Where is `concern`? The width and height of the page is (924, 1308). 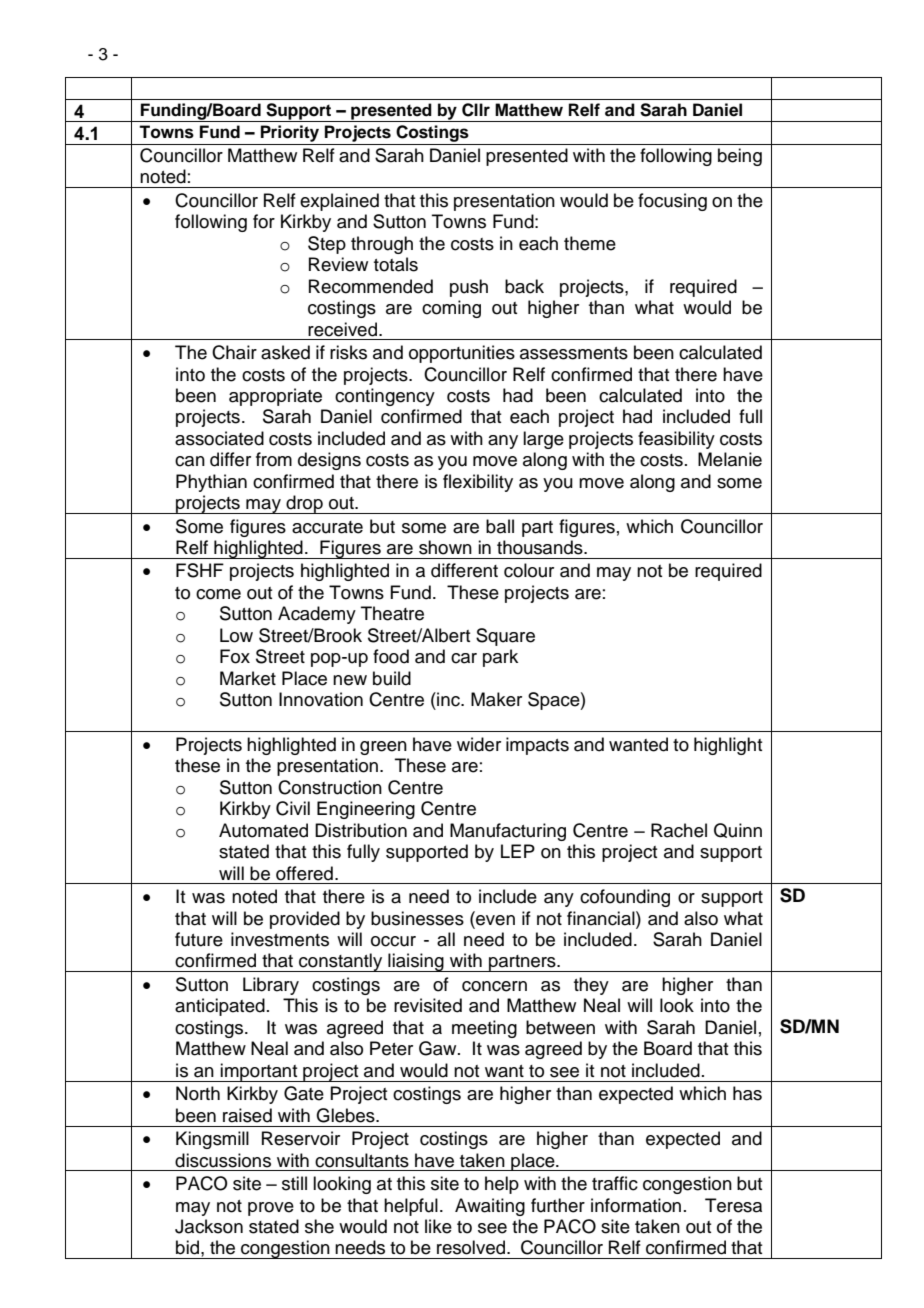
concern is located at coordinates (494, 986).
